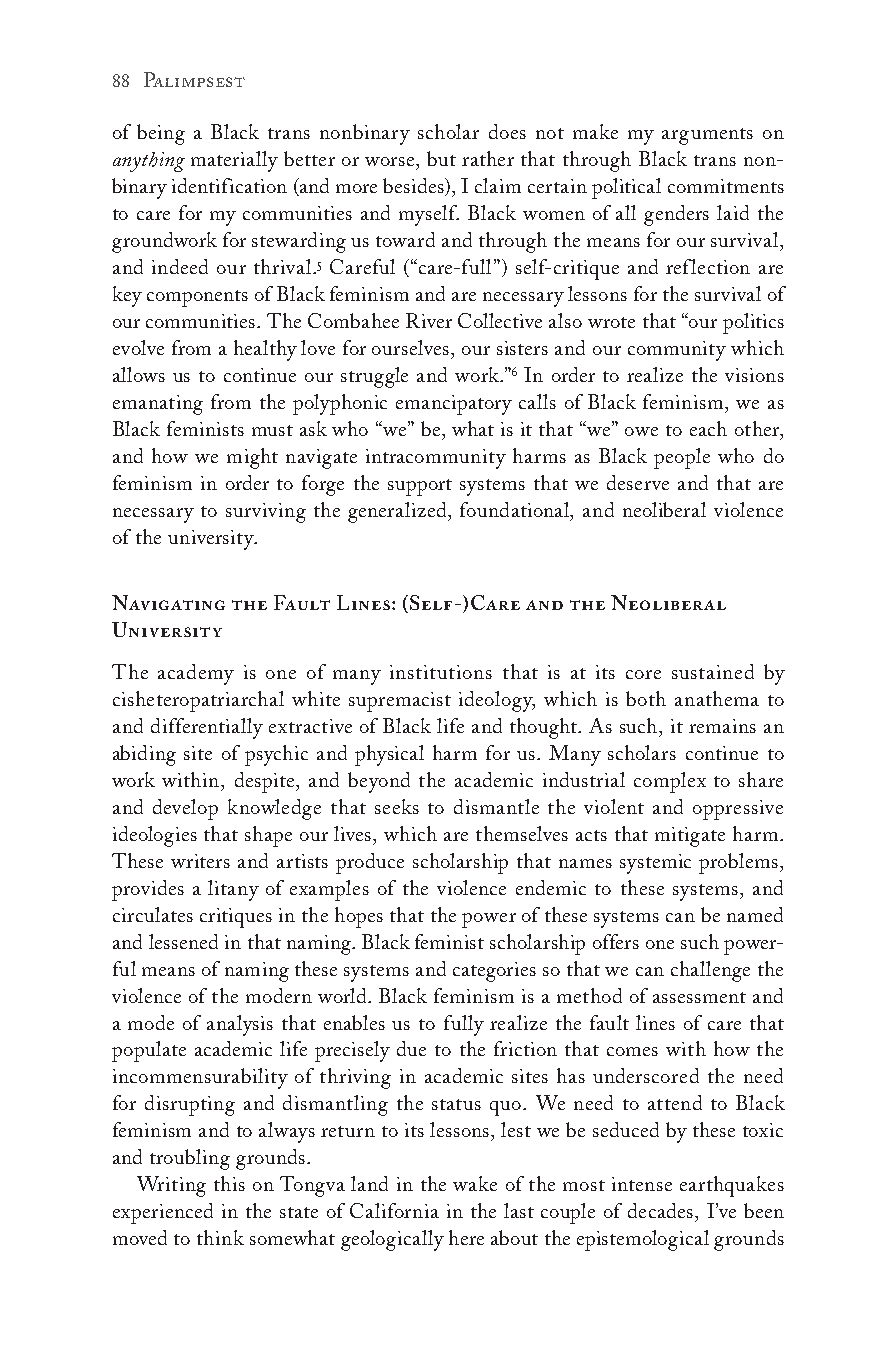 The width and height of the image is (896, 1345). What do you see at coordinates (441, 158) in the image?
I see `but` at bounding box center [441, 158].
